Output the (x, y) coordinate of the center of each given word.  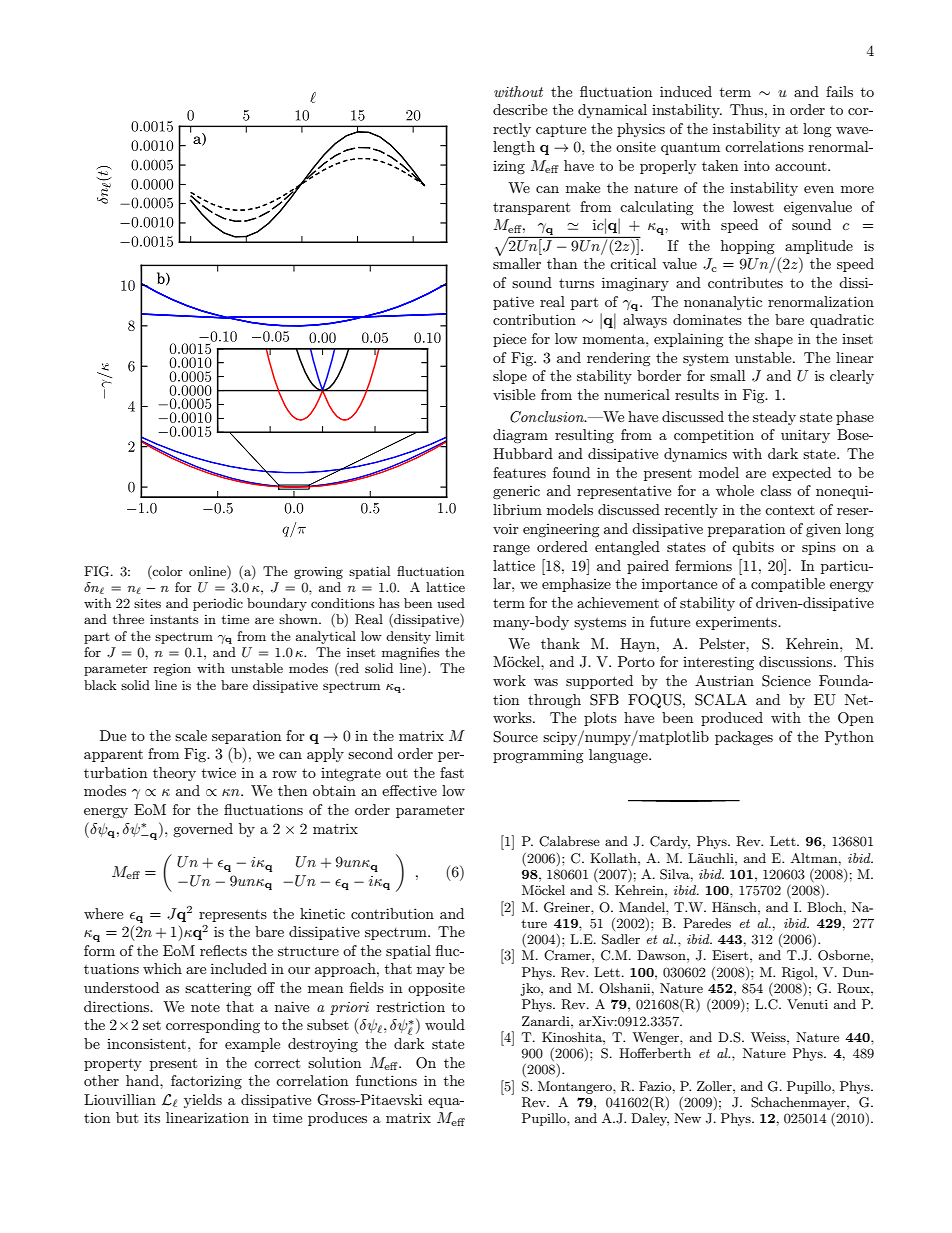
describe (520, 109)
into (757, 165)
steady (774, 418)
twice (219, 773)
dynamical (612, 111)
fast (452, 772)
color (167, 571)
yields (203, 1101)
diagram (520, 436)
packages (744, 738)
